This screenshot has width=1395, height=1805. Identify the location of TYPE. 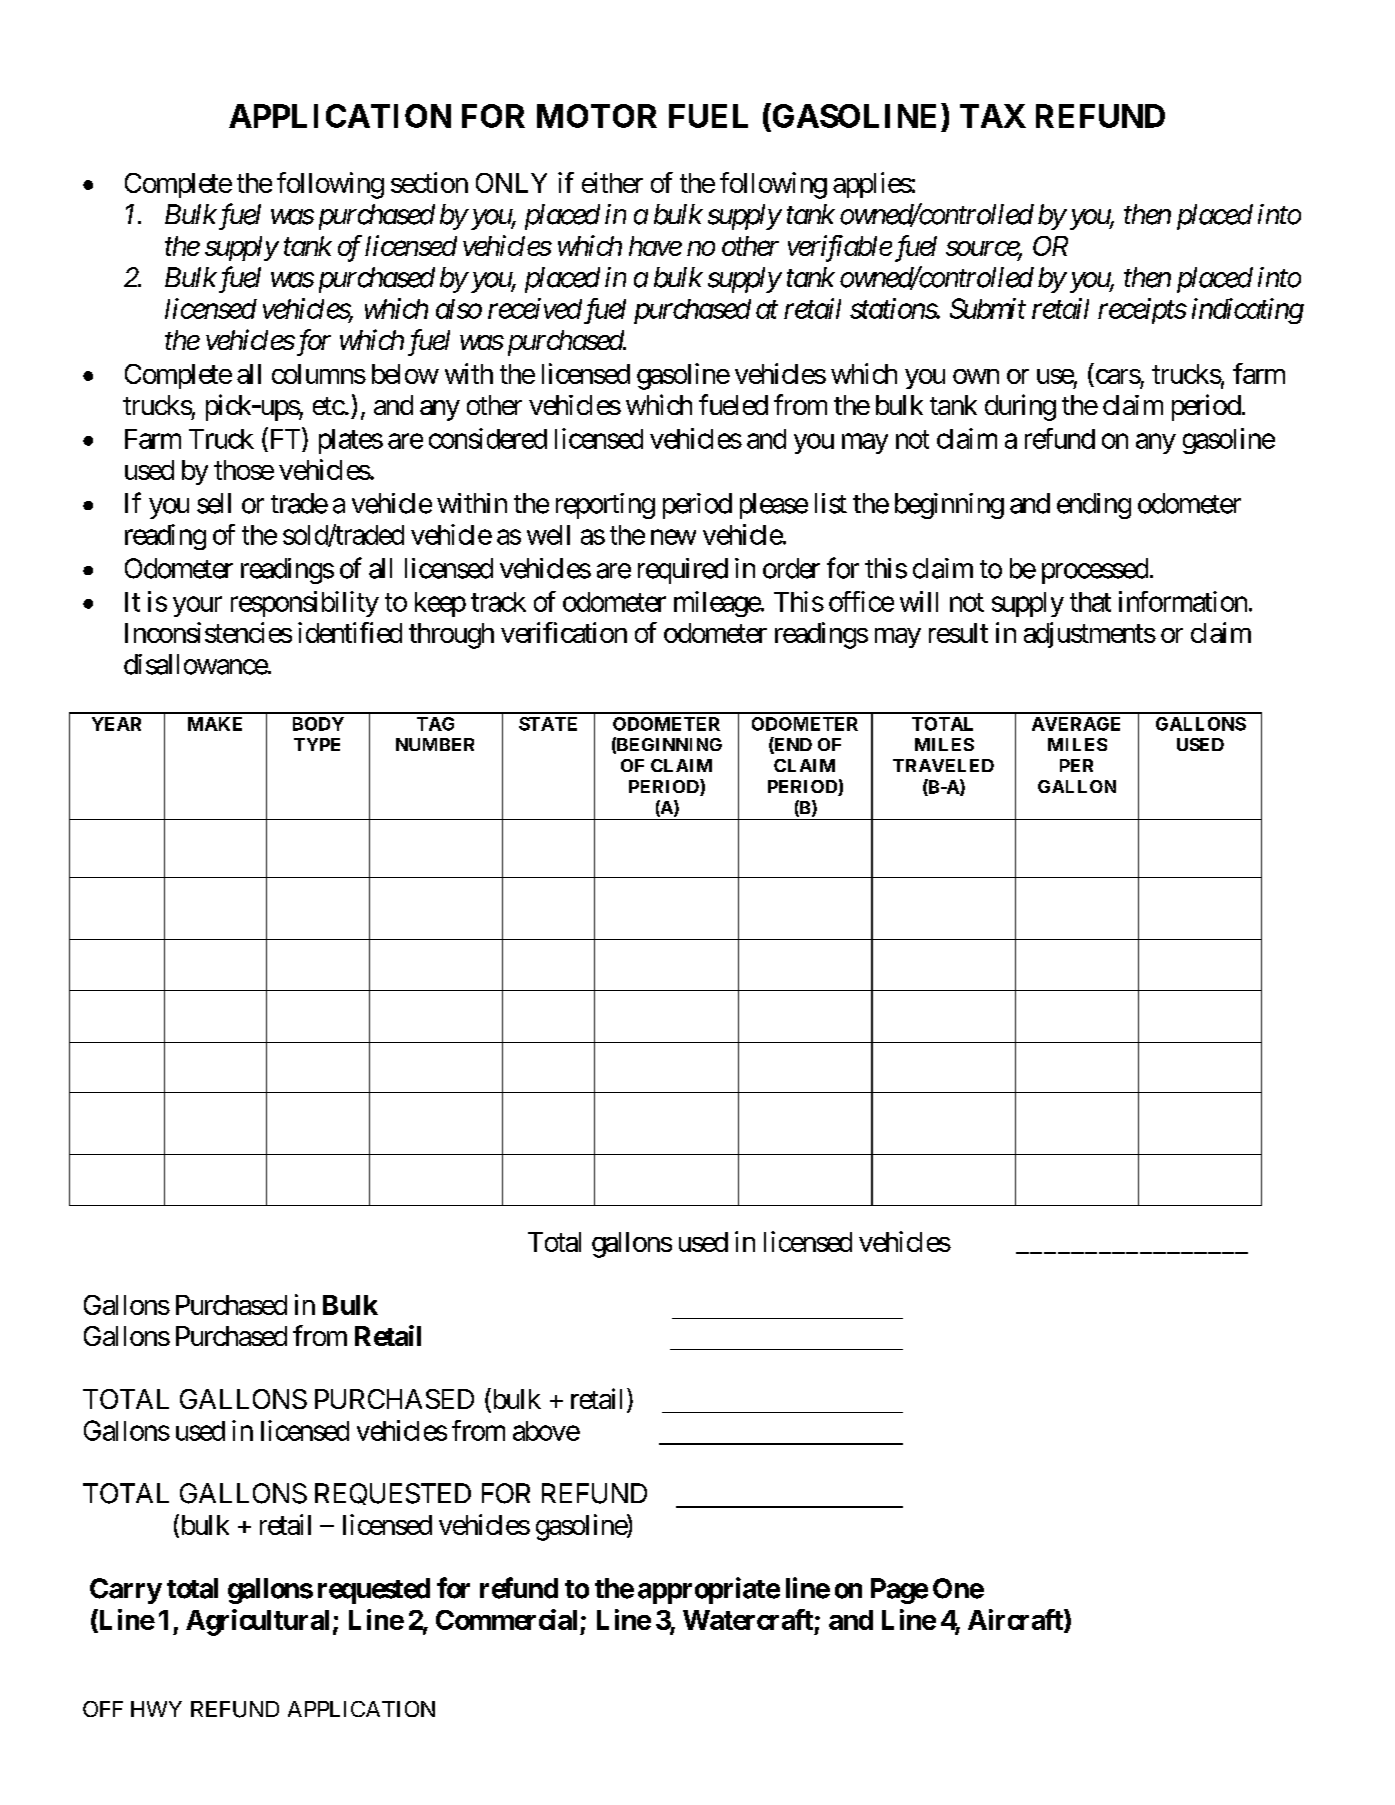
(317, 744).
